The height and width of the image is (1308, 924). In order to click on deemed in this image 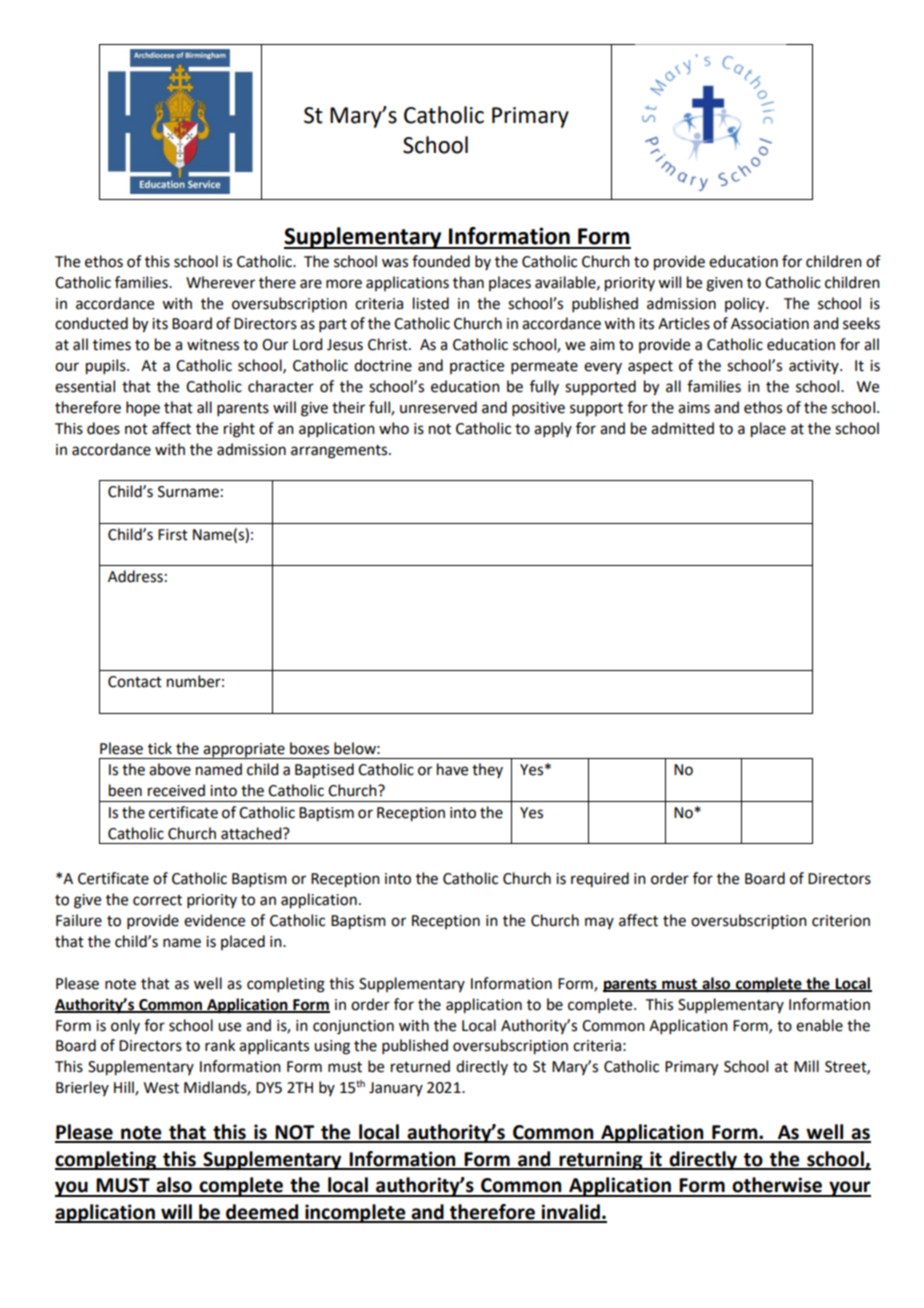, I will do `click(262, 1213)`.
